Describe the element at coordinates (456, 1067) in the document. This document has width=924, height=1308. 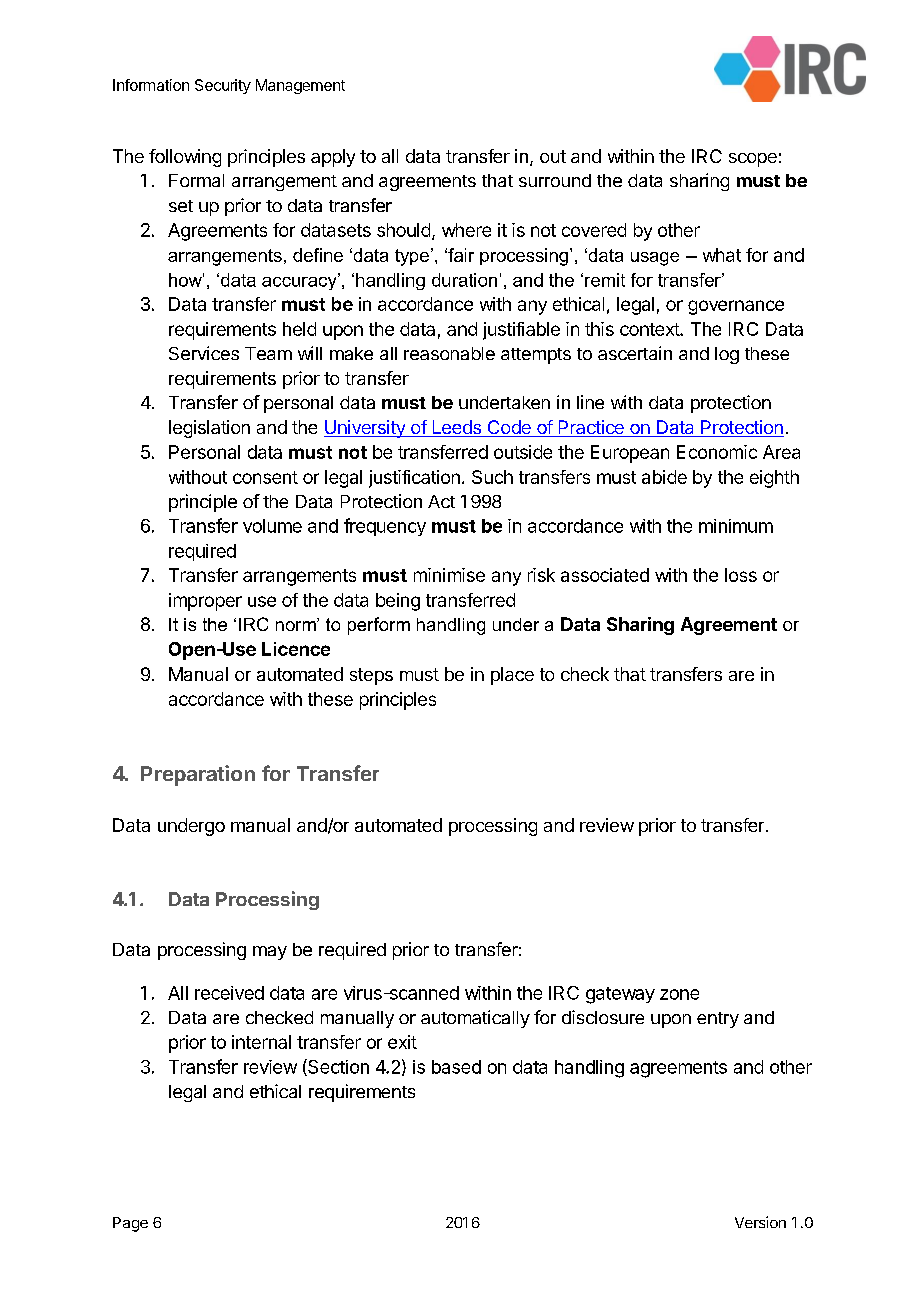
I see `based` at that location.
